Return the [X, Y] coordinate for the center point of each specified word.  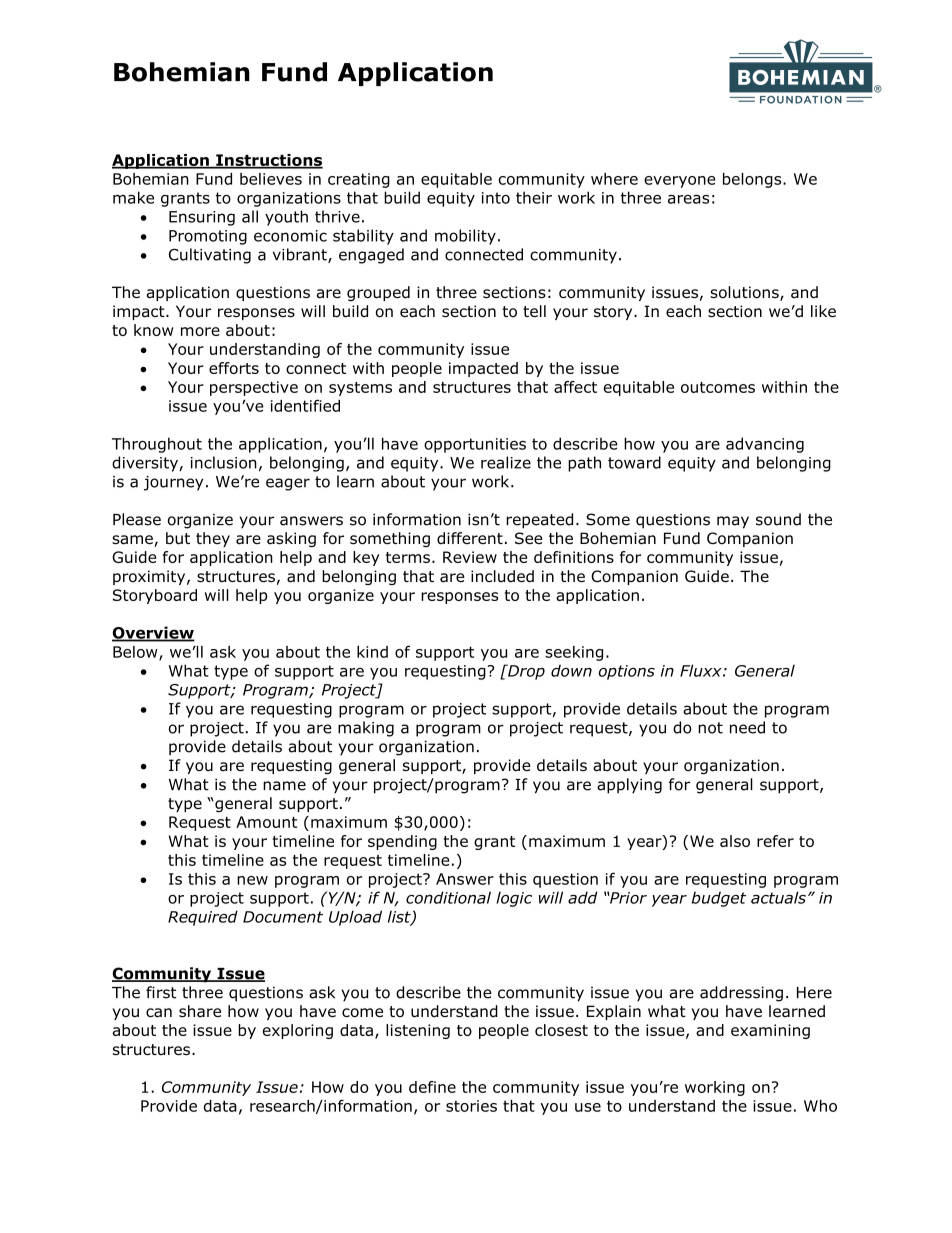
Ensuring [202, 218]
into [496, 198]
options [627, 672]
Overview [153, 633]
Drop [525, 672]
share [200, 1011]
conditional [448, 897]
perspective [254, 388]
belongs [753, 180]
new [252, 880]
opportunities [475, 445]
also [735, 841]
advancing [765, 445]
